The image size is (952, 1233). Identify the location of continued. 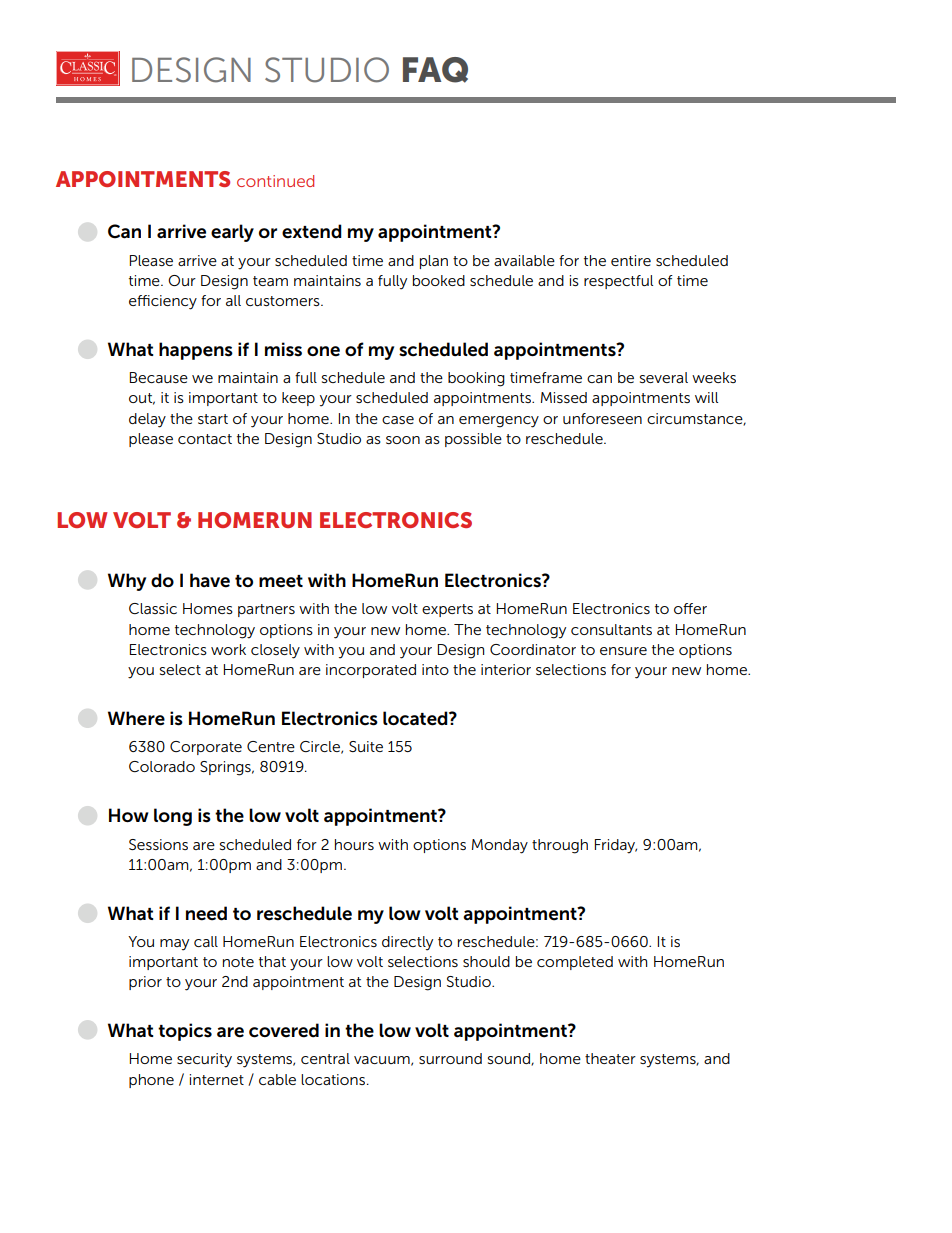
(275, 181).
